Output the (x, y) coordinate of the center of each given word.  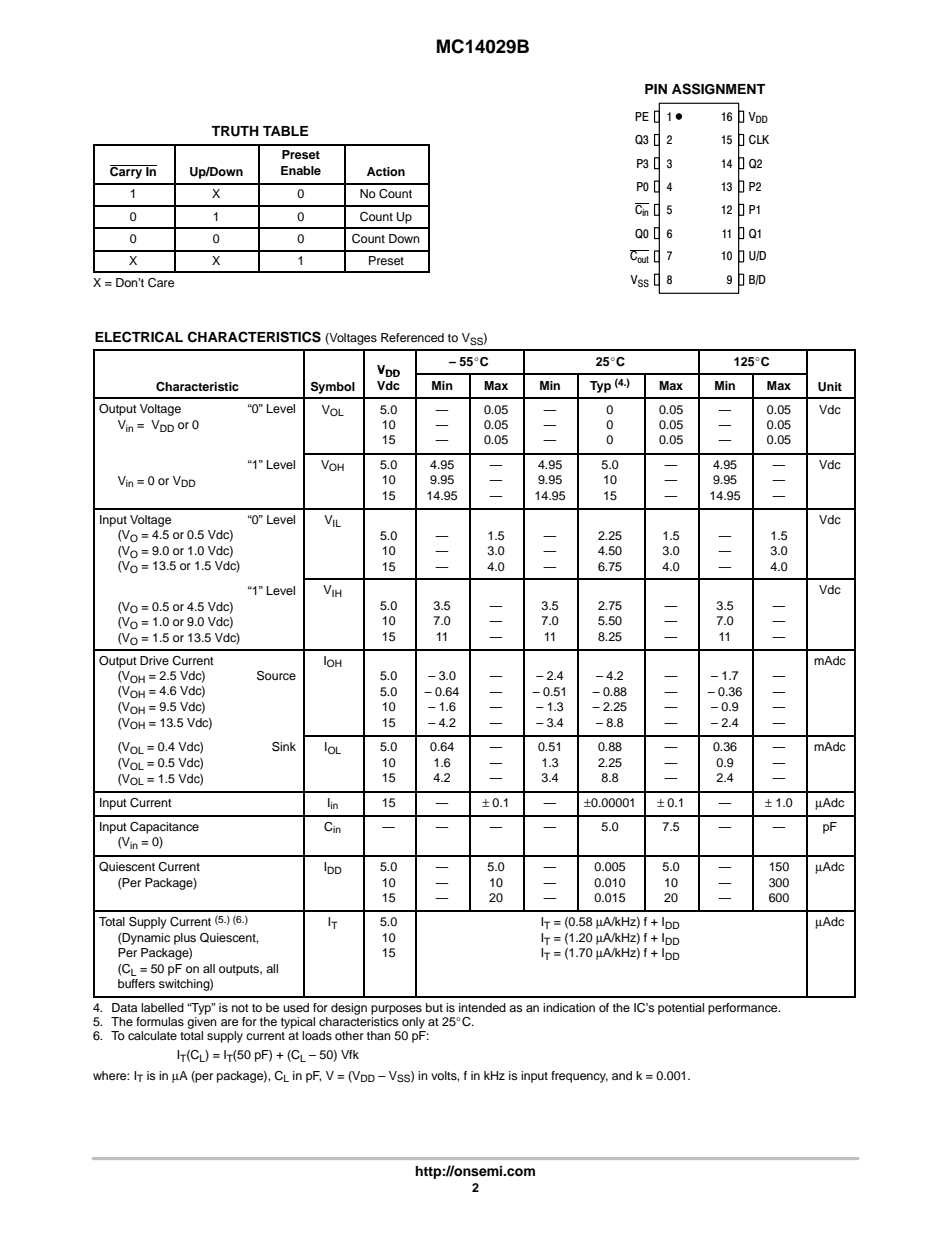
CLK (759, 140)
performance (744, 1009)
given (202, 1023)
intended (482, 1007)
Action (386, 171)
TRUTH (235, 131)
